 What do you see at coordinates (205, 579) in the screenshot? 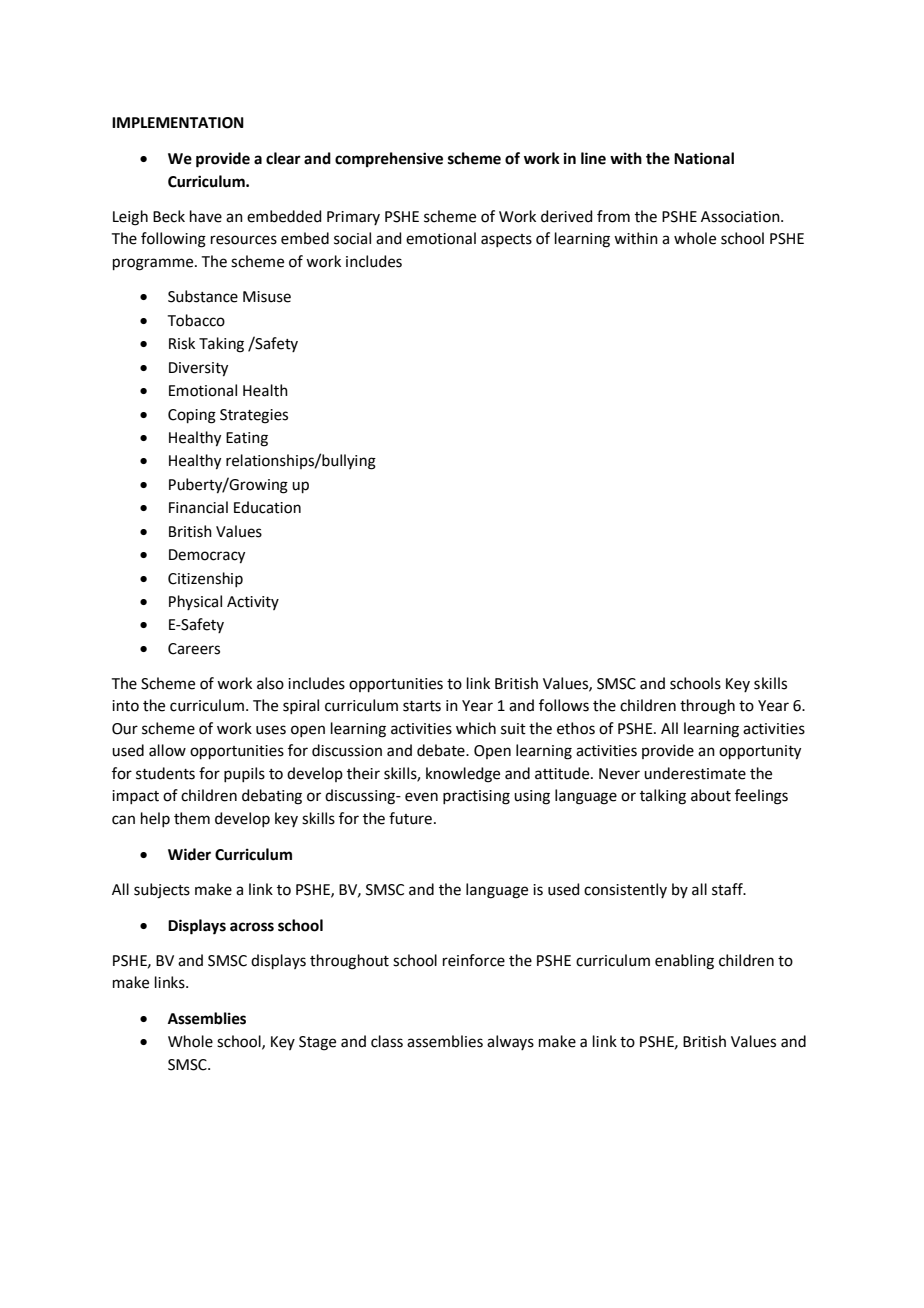
I see `Citizenship` at bounding box center [205, 579].
